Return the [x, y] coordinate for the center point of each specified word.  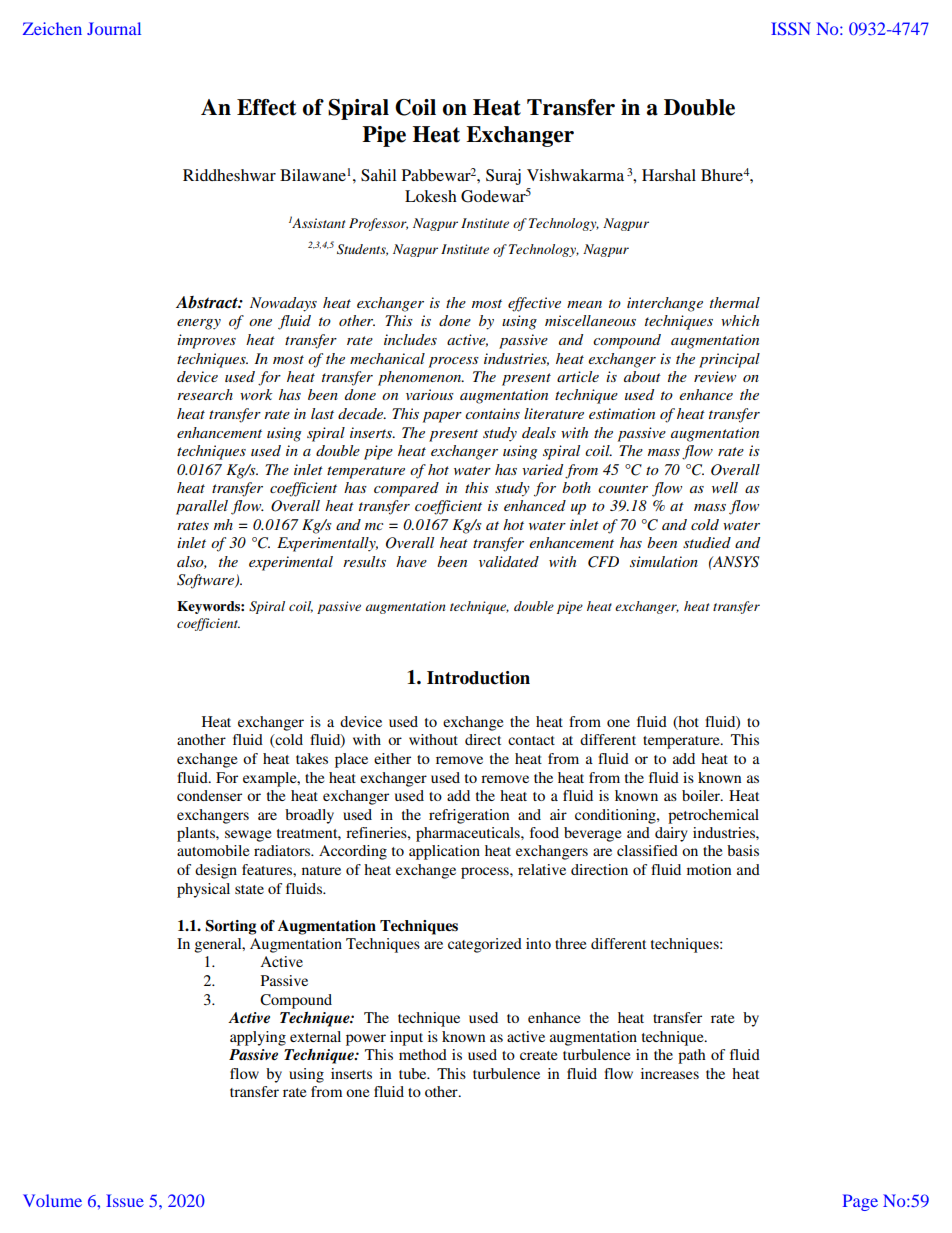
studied [707, 542]
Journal [114, 28]
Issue [125, 1200]
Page [860, 1202]
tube [414, 1073]
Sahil [378, 175]
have [411, 561]
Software [206, 581]
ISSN [791, 28]
